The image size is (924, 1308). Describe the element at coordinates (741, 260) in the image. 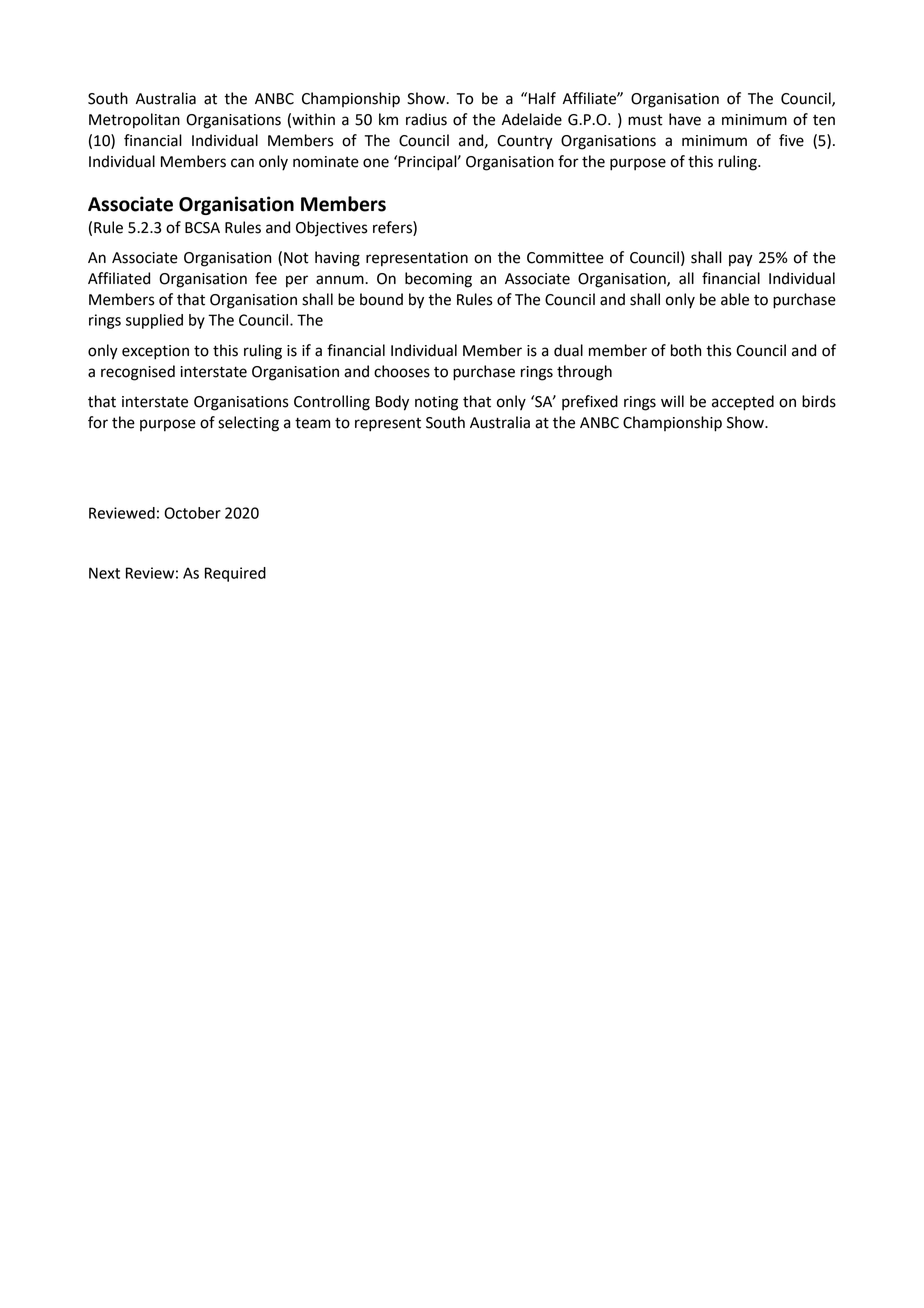

I see `pay` at that location.
